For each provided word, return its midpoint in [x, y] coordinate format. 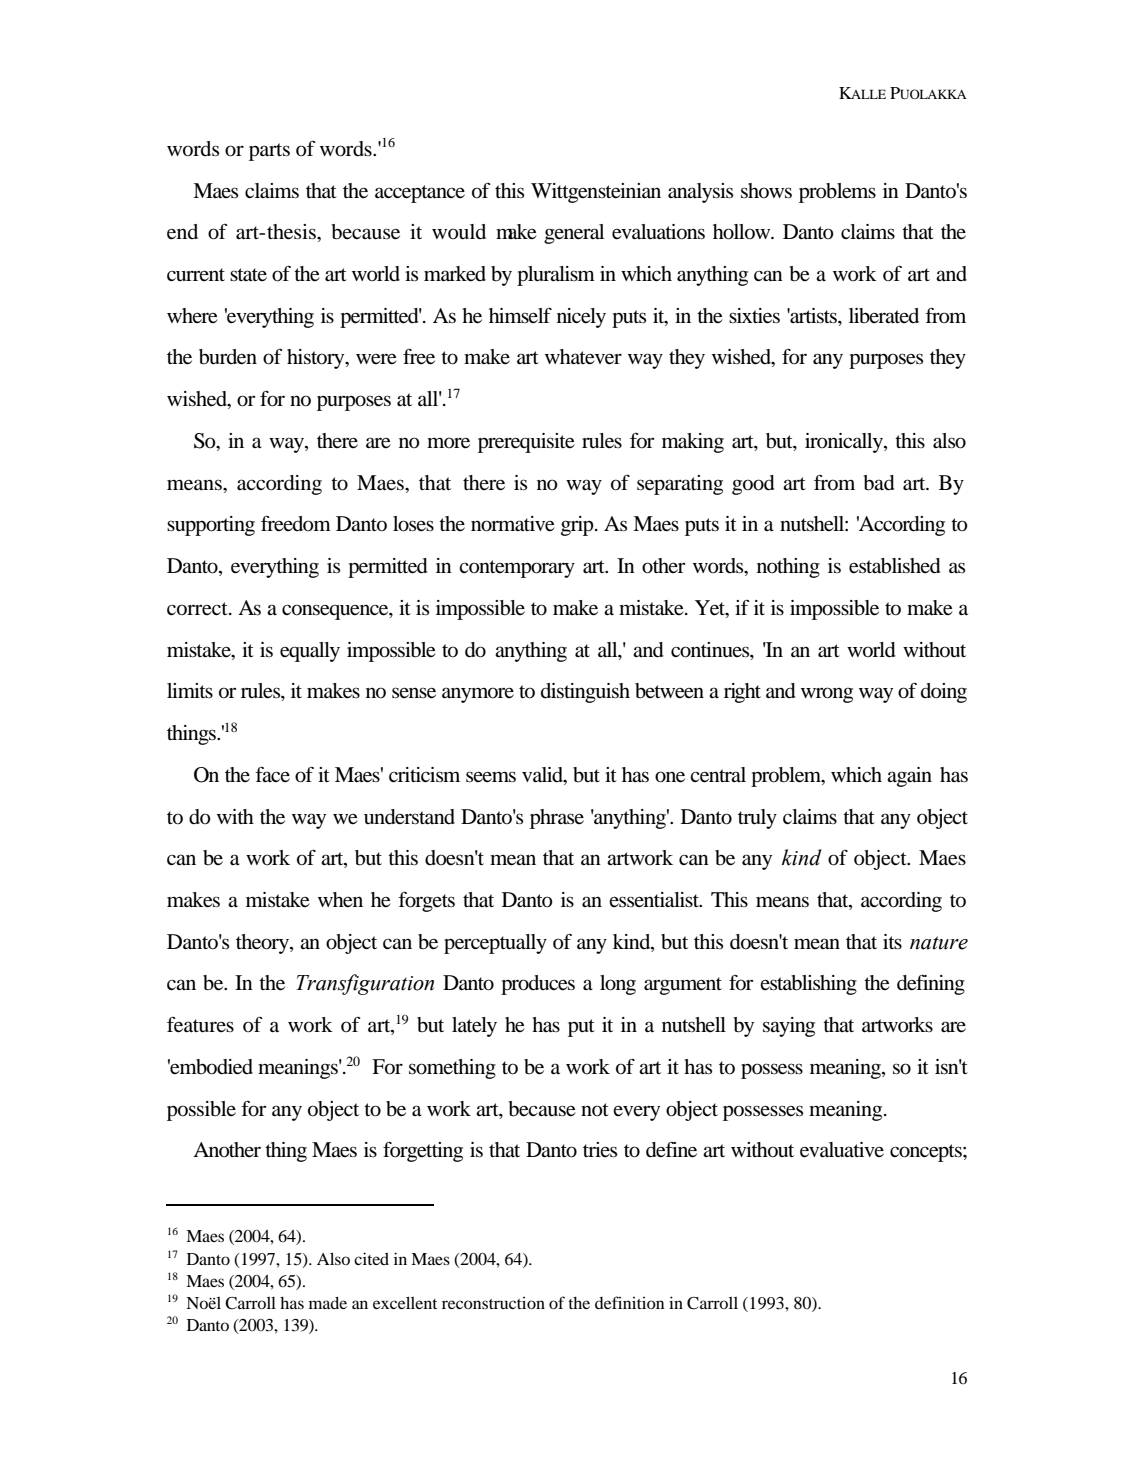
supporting [211, 526]
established [895, 566]
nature [939, 943]
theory [263, 944]
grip [578, 526]
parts [269, 152]
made [328, 1302]
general [574, 234]
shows [766, 191]
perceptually [495, 944]
